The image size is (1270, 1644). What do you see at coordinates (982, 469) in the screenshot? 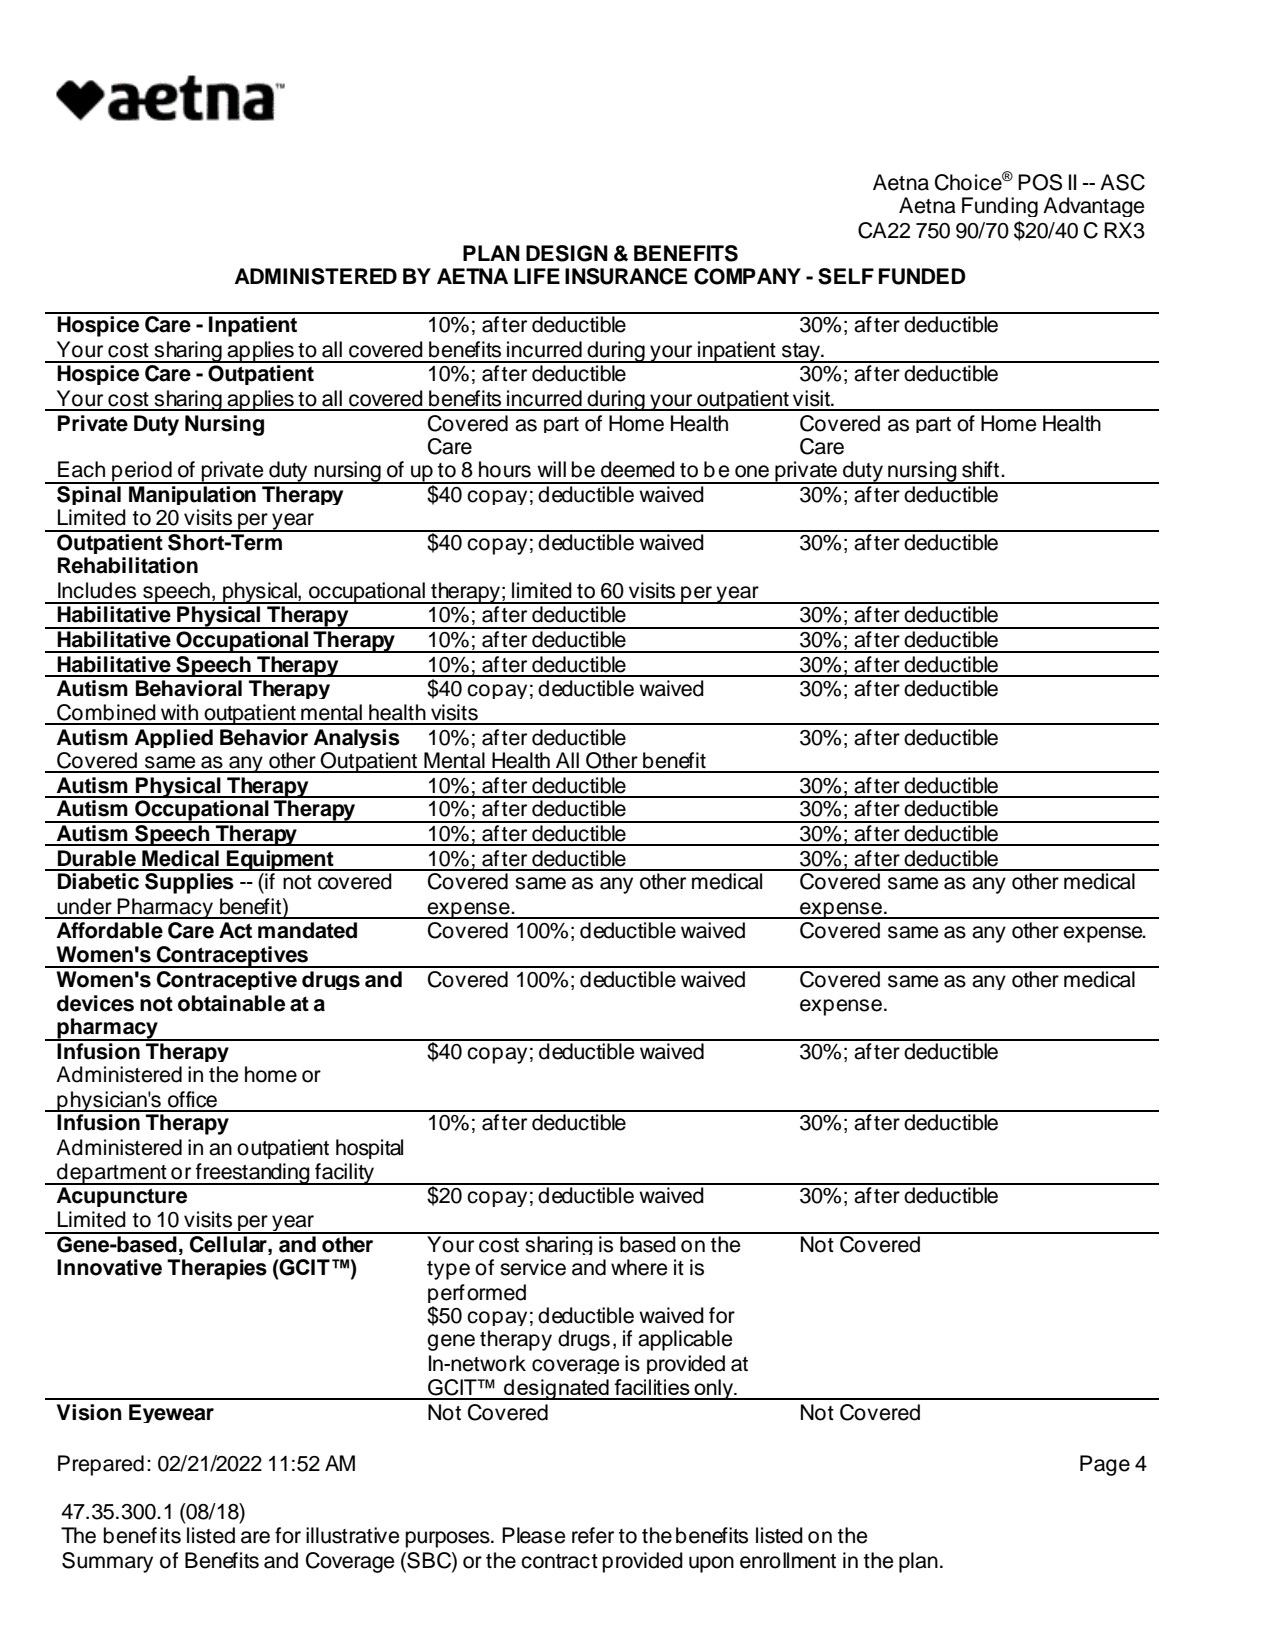
I see `shift` at bounding box center [982, 469].
